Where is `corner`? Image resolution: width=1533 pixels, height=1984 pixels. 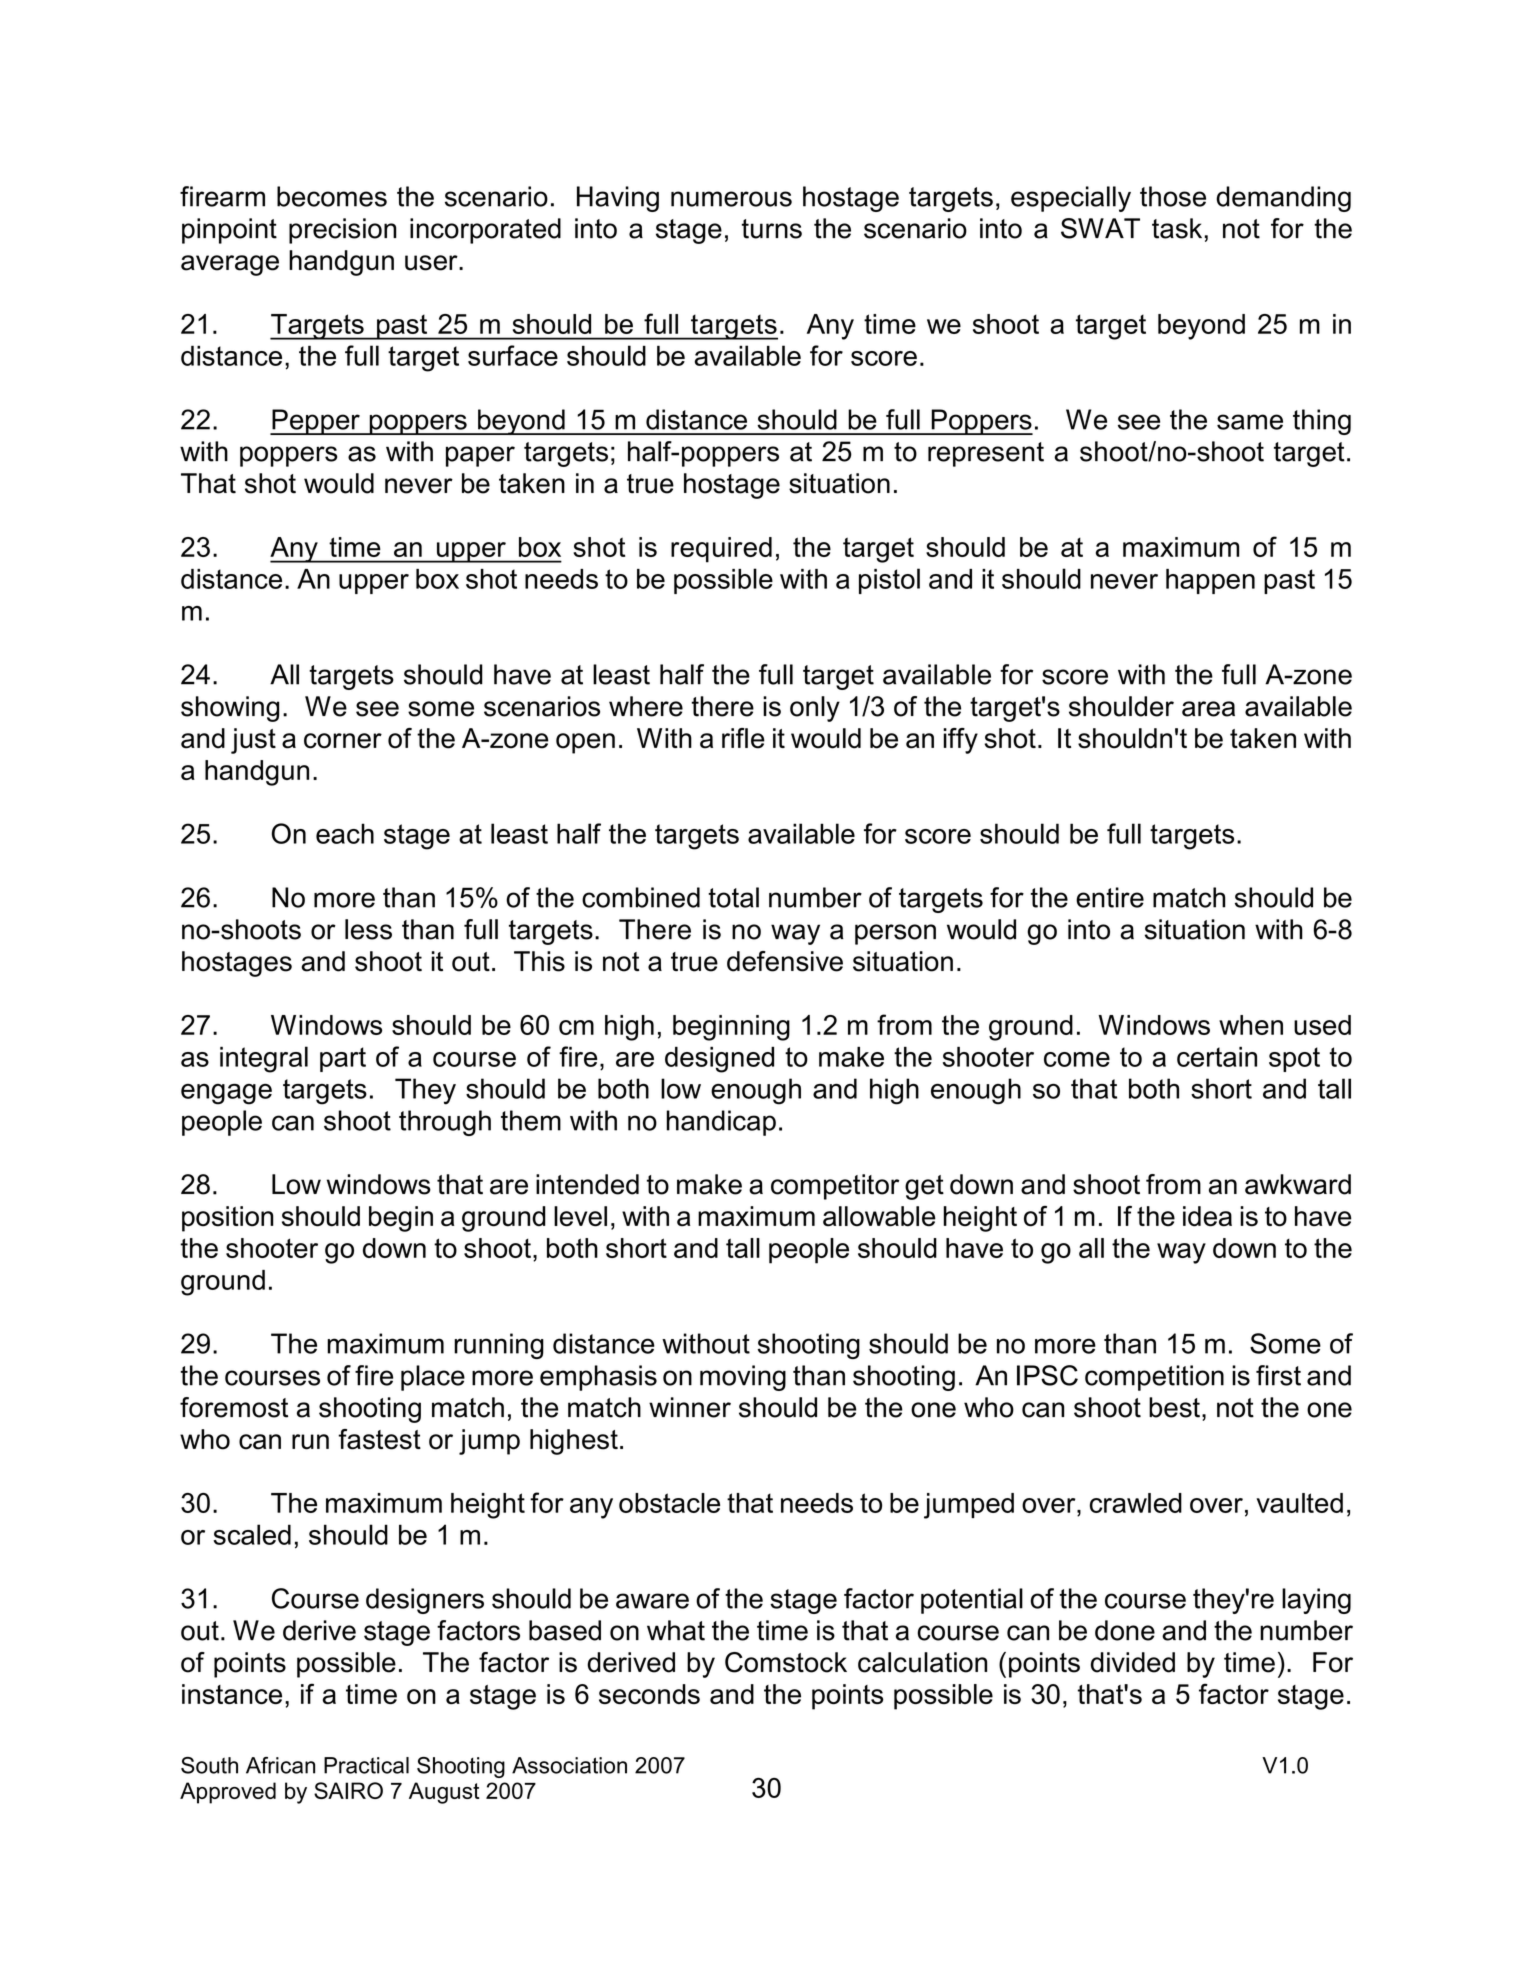 corner is located at coordinates (343, 741).
